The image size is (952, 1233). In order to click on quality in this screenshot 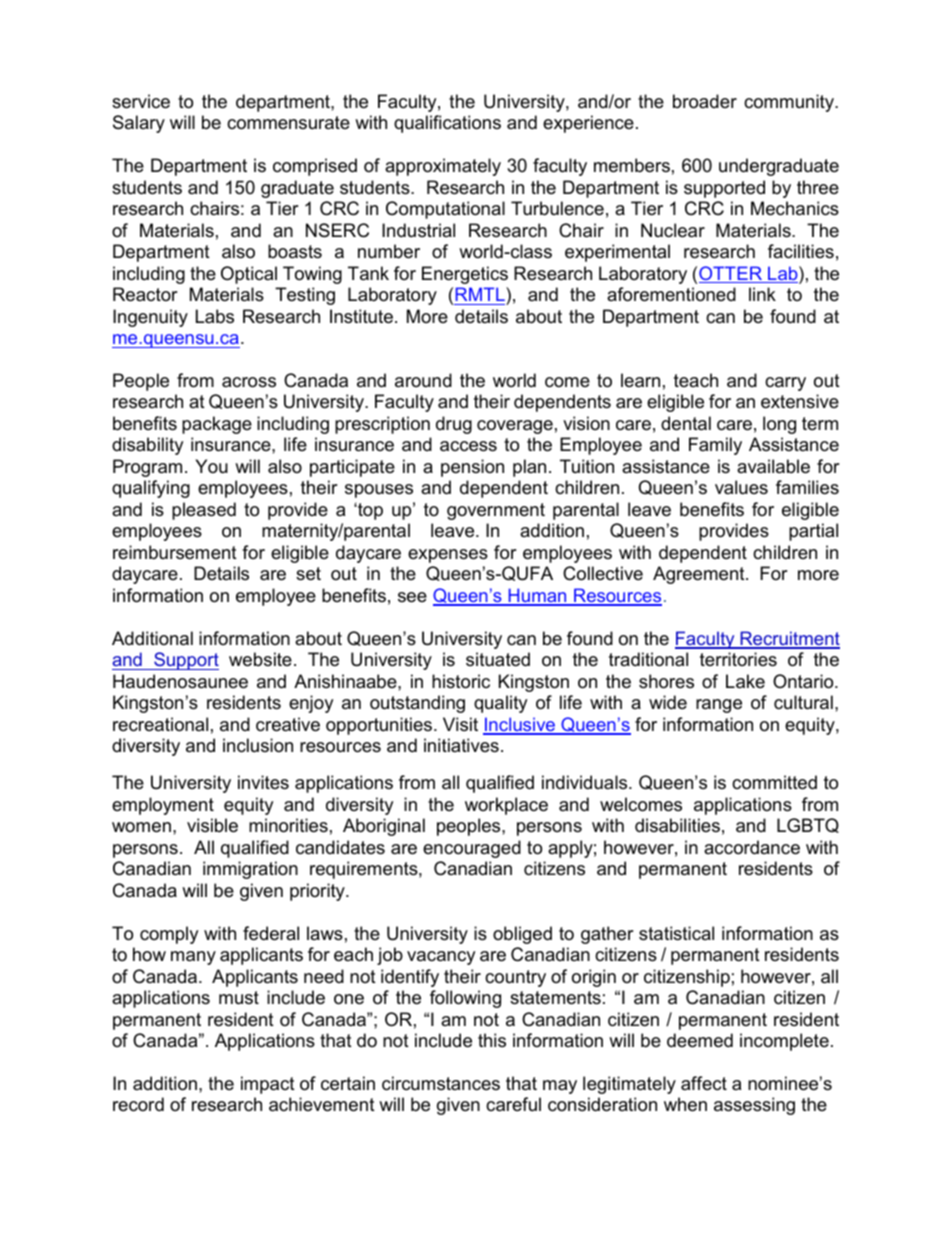, I will do `click(500, 704)`.
